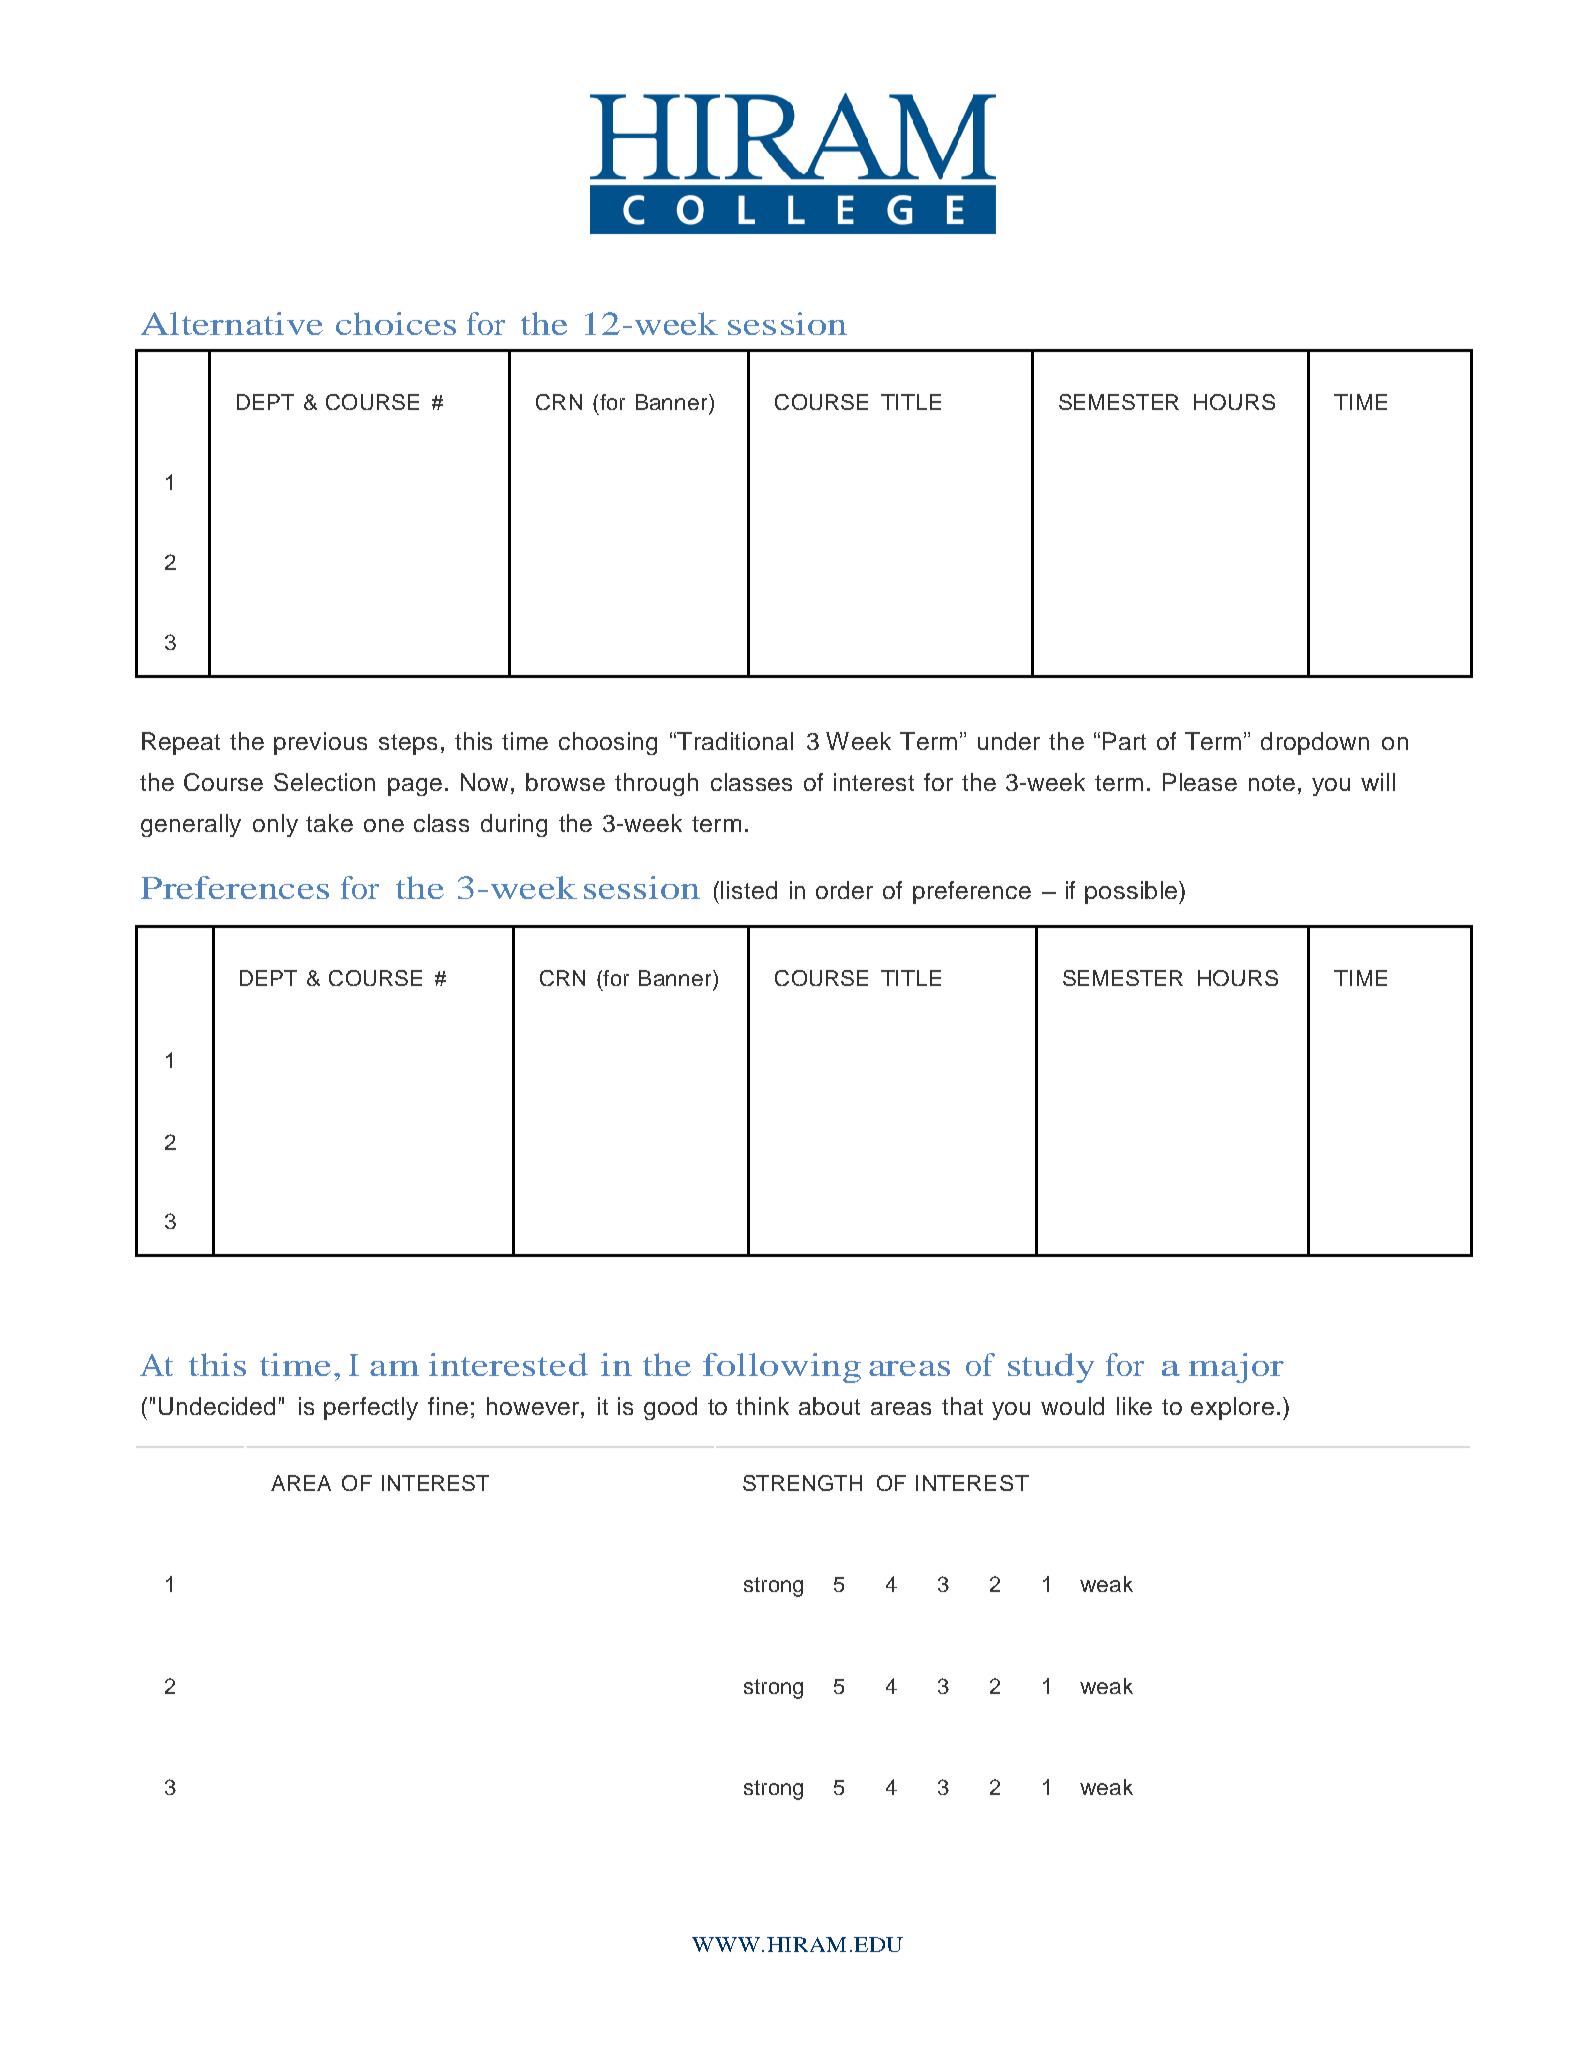 This screenshot has height=2052, width=1586. What do you see at coordinates (232, 323) in the screenshot?
I see `Alternative` at bounding box center [232, 323].
